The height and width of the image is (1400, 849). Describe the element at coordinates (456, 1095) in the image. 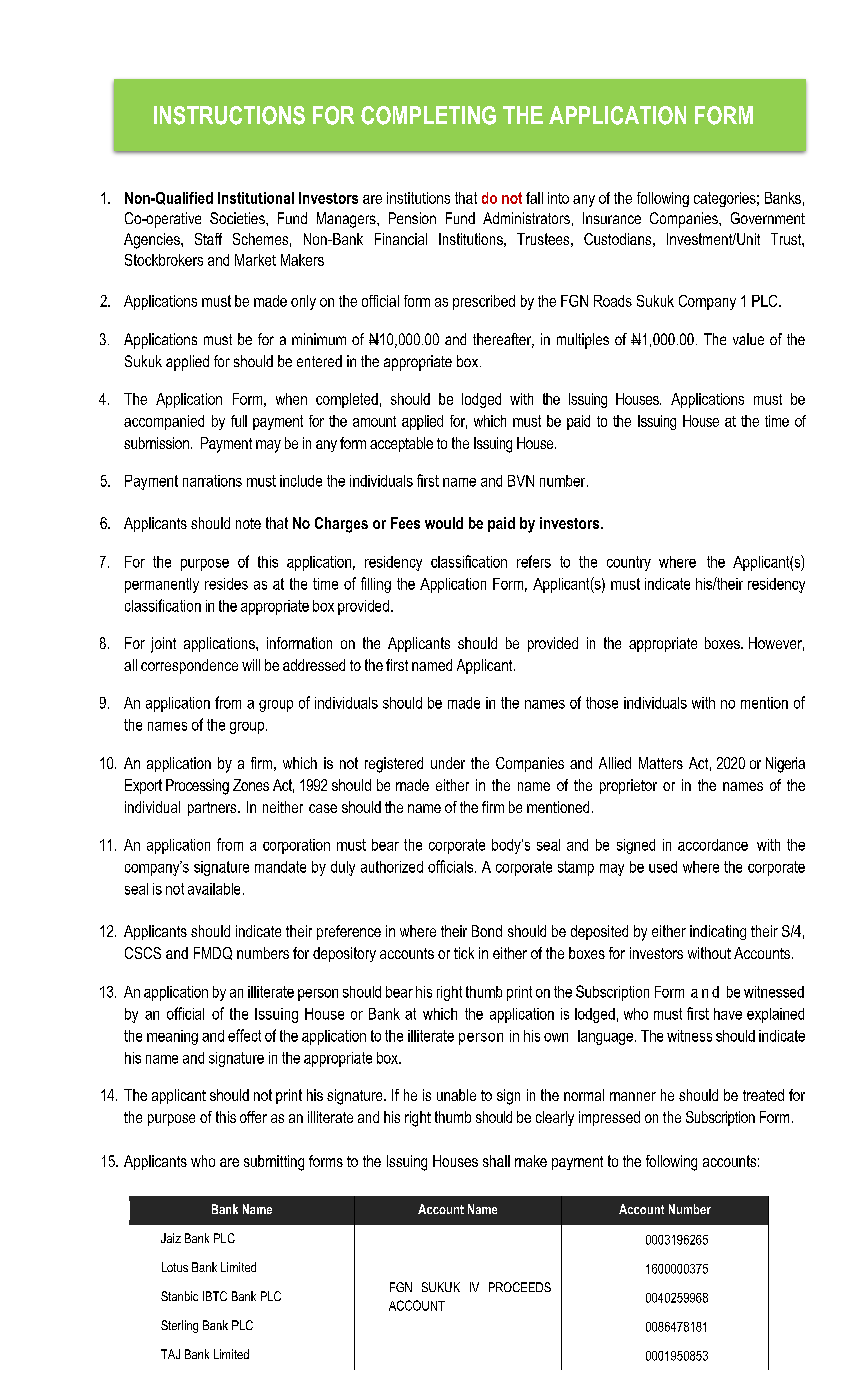

I see `unable` at that location.
